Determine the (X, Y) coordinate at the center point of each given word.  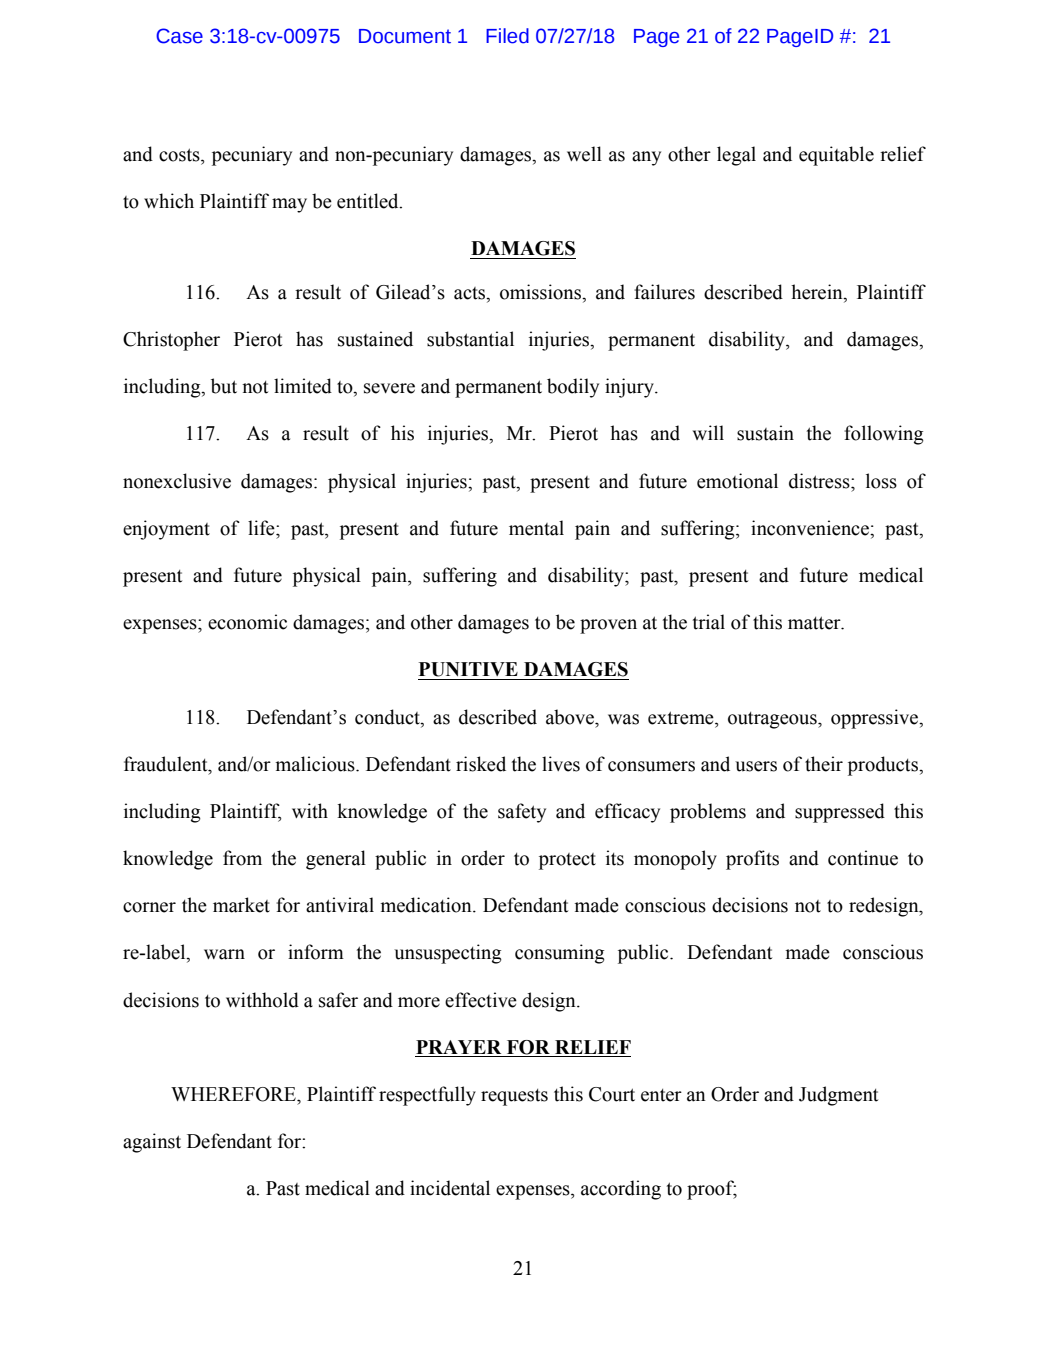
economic (247, 622)
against (152, 1143)
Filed (507, 36)
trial (709, 622)
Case (179, 36)
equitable (836, 156)
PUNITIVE (468, 669)
